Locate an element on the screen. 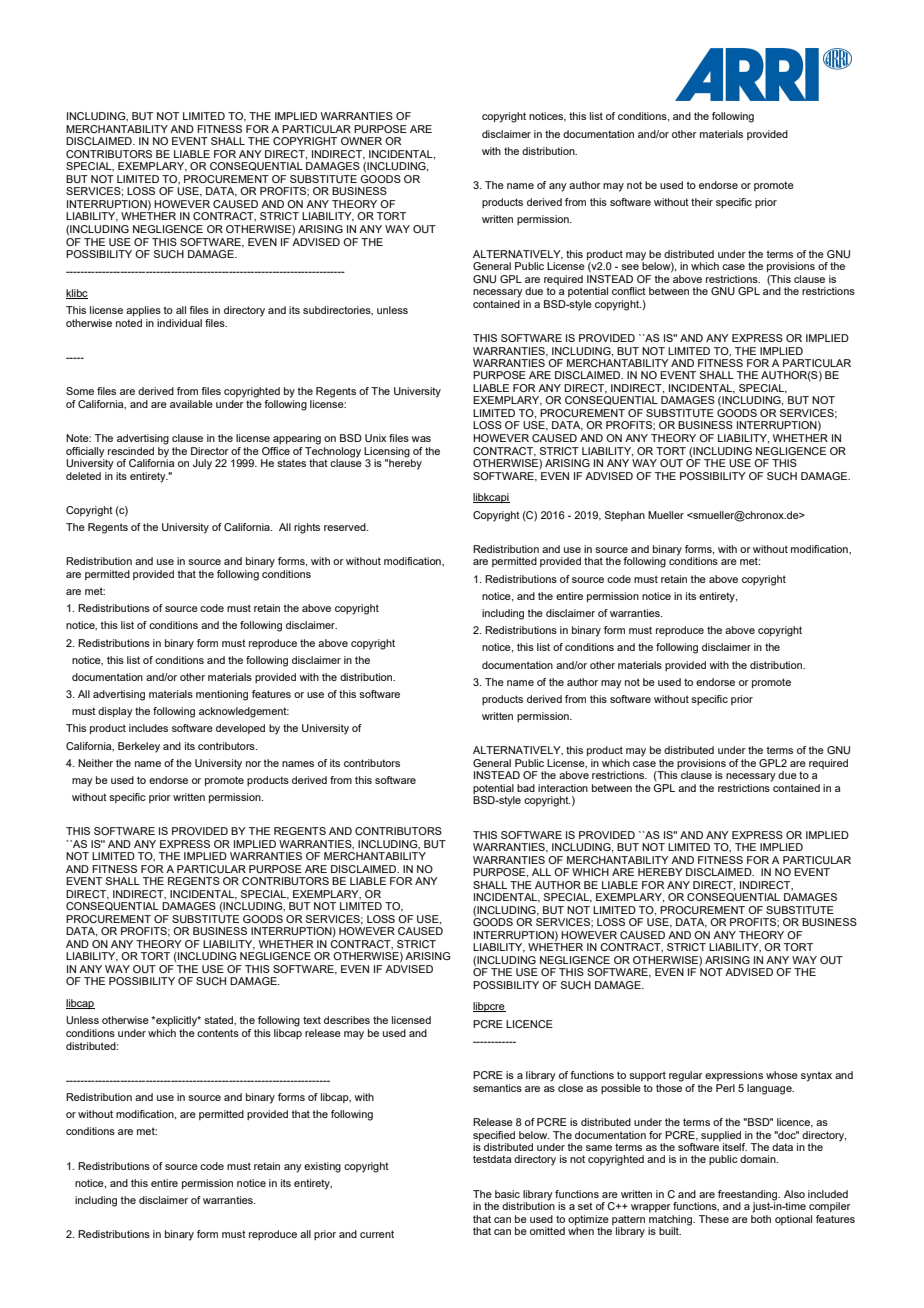 Image resolution: width=924 pixels, height=1308 pixels. July is located at coordinates (202, 464).
